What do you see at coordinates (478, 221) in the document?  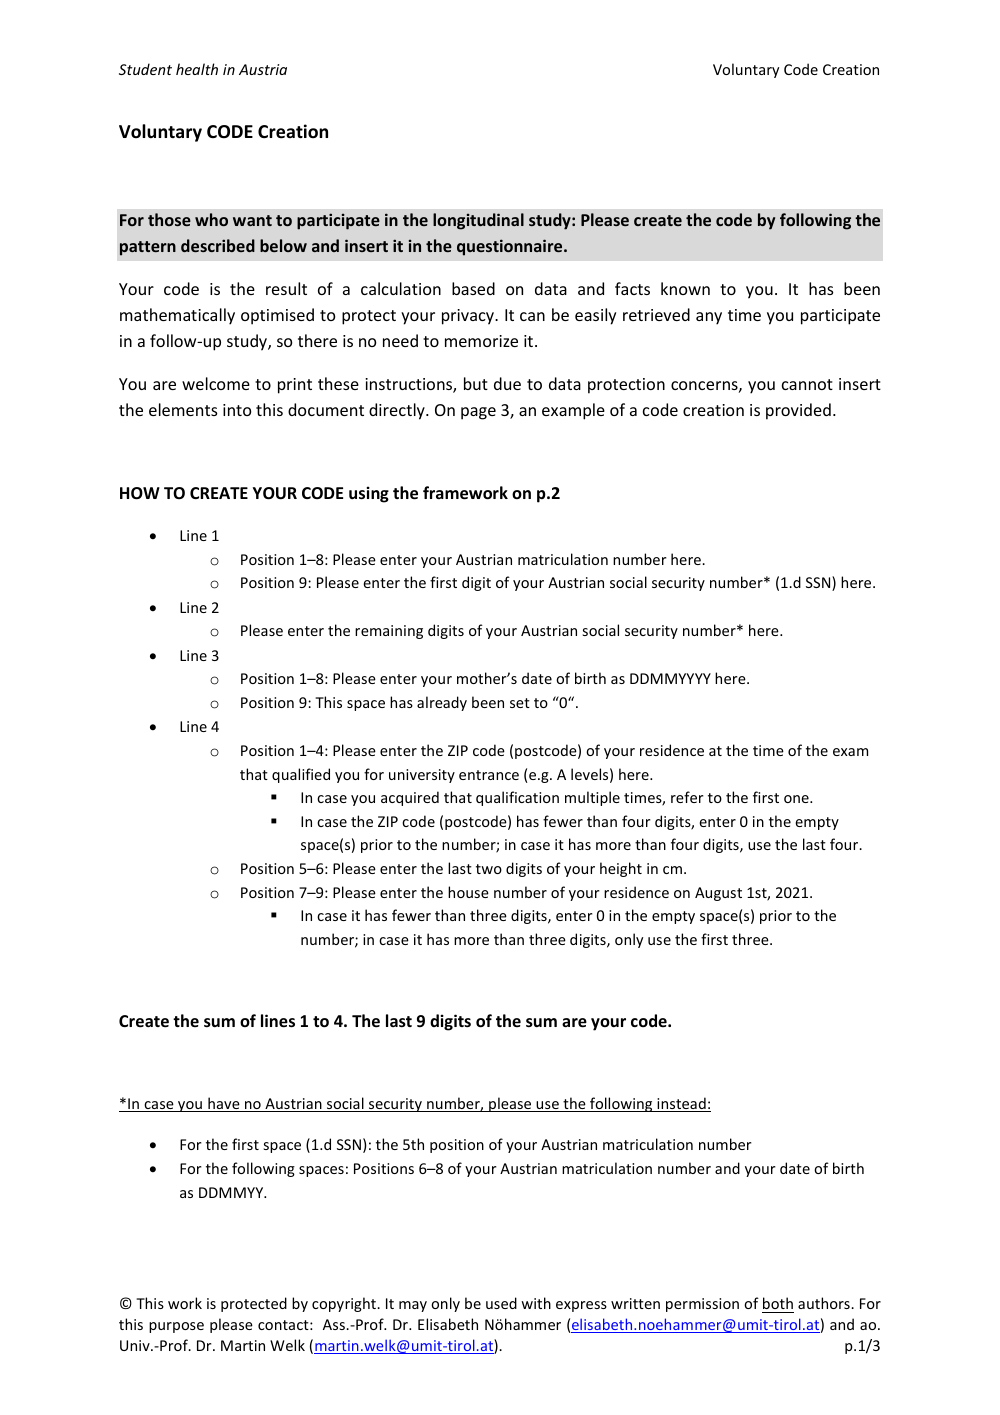 I see `longitudinal` at bounding box center [478, 221].
